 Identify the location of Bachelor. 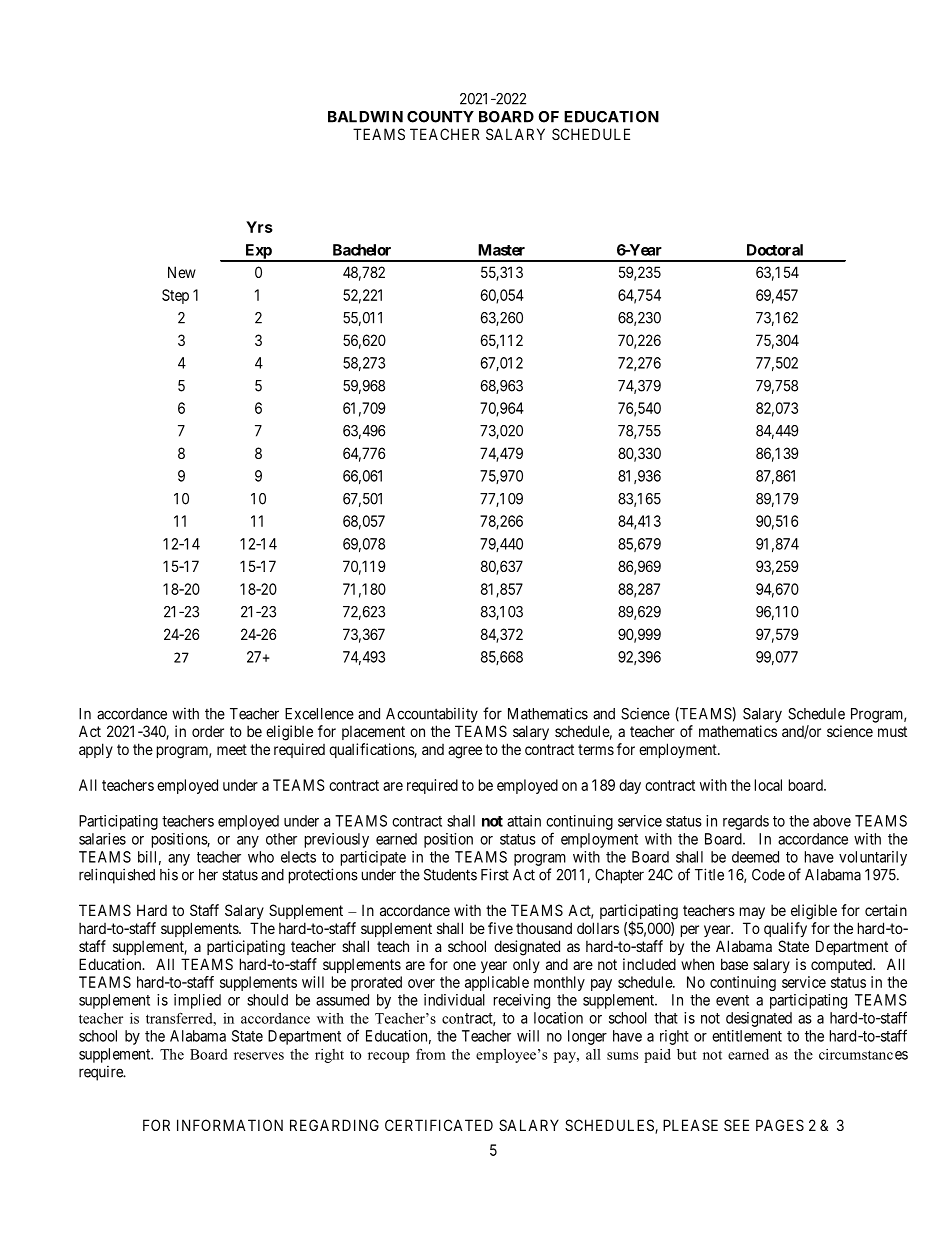
(362, 250).
